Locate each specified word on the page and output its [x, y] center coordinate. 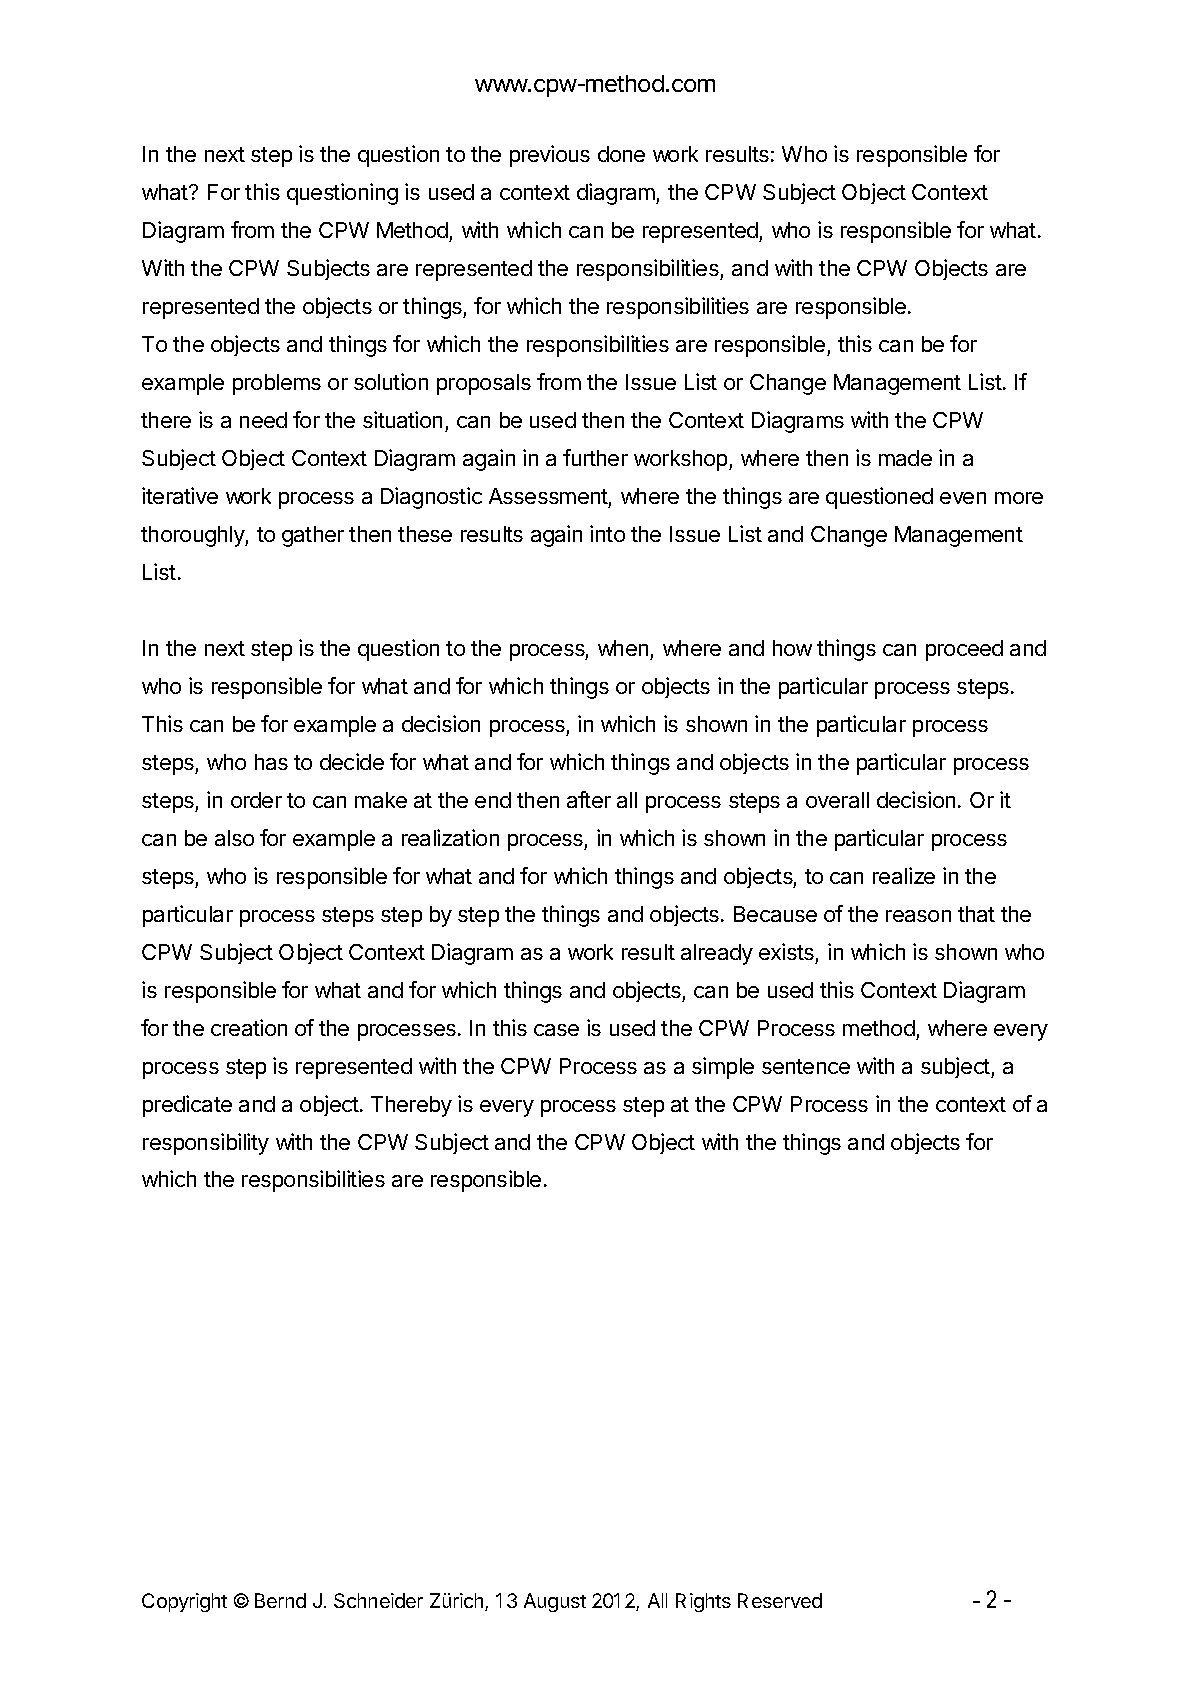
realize [904, 875]
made [905, 458]
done [621, 154]
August [555, 1602]
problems [277, 384]
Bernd [280, 1600]
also [234, 838]
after [589, 799]
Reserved [780, 1600]
